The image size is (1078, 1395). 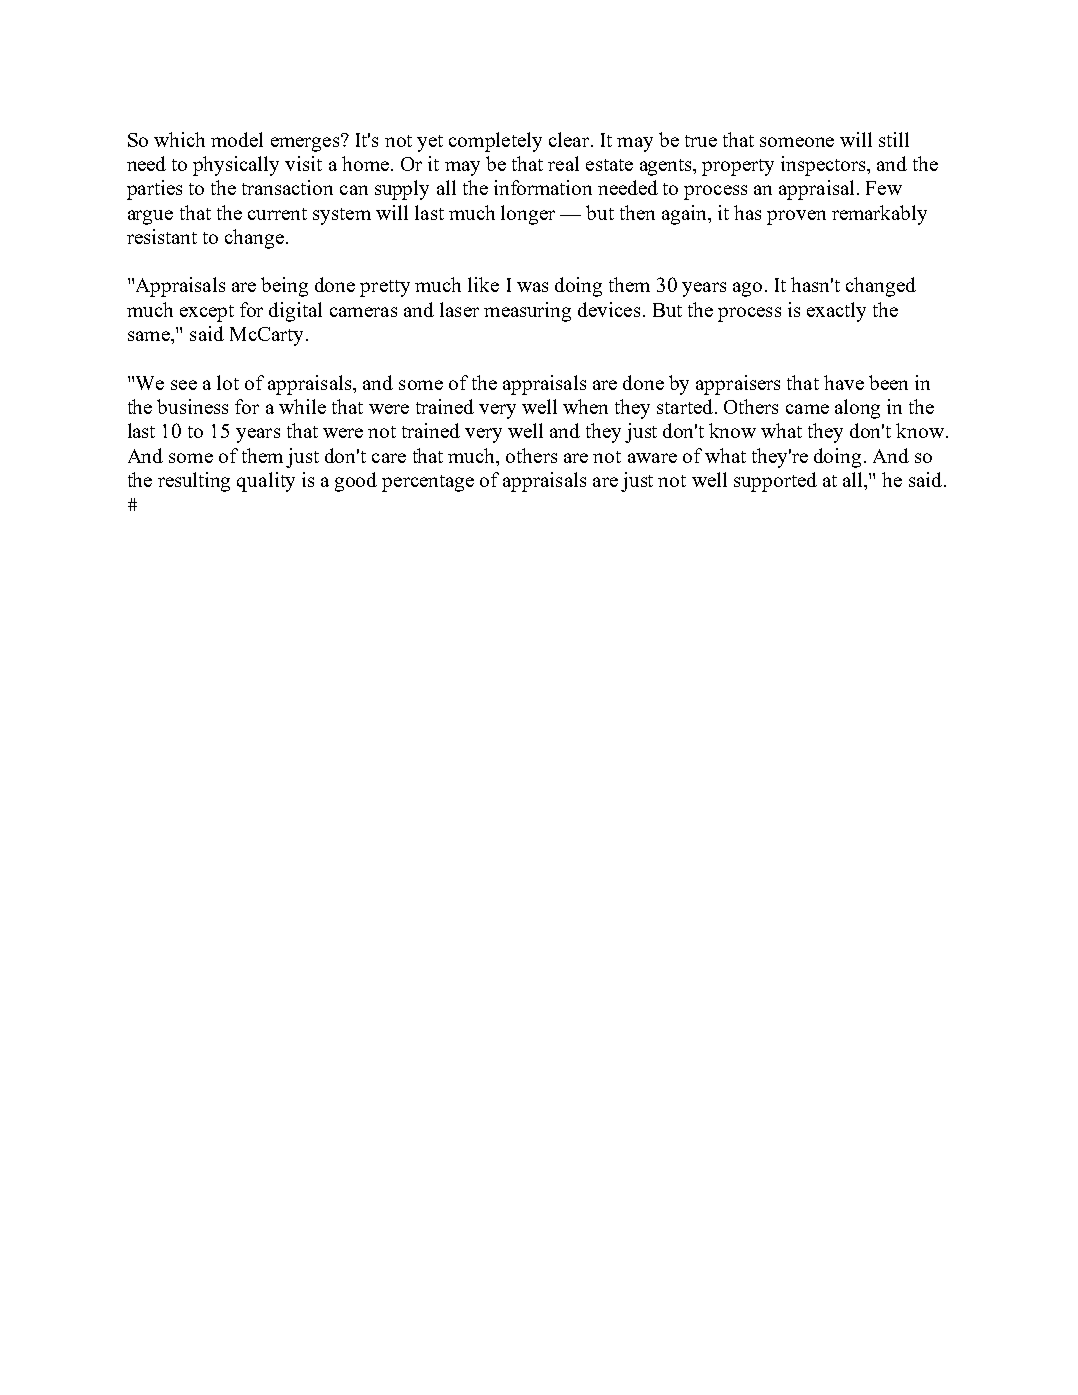 What do you see at coordinates (528, 215) in the image?
I see `longer` at bounding box center [528, 215].
